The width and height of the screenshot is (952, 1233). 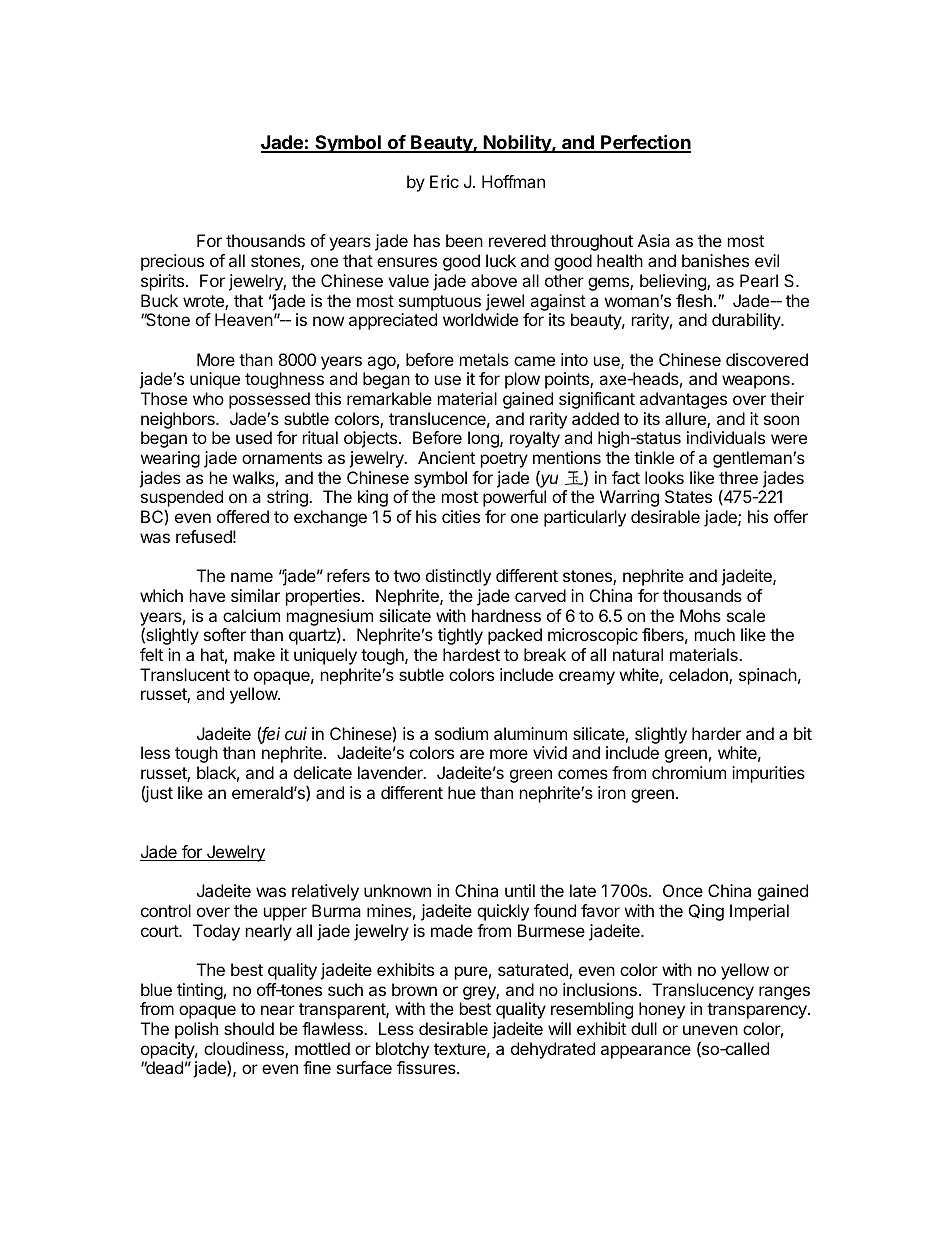 What do you see at coordinates (427, 1067) in the screenshot?
I see `fissures` at bounding box center [427, 1067].
